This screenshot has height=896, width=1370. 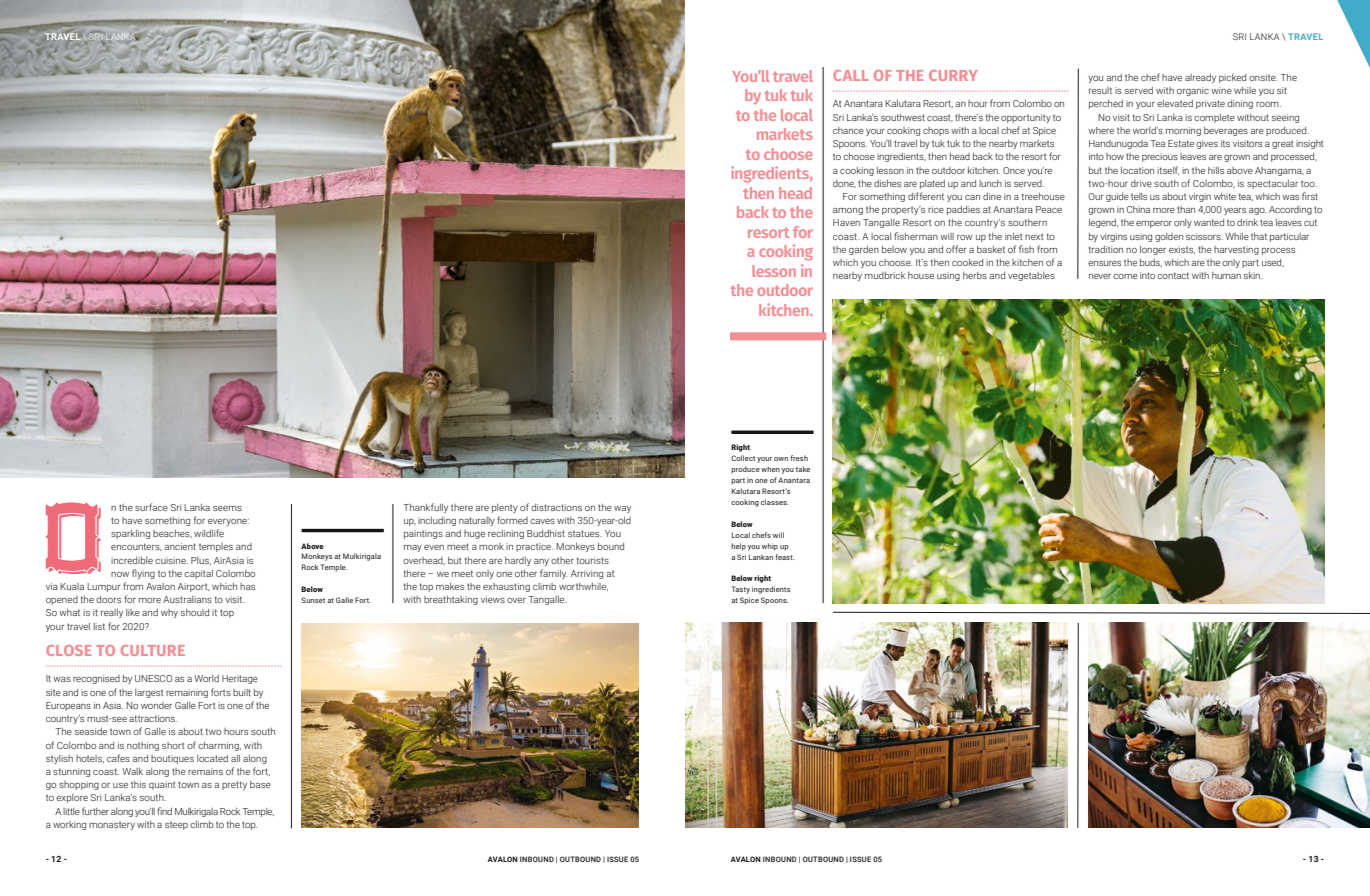 What do you see at coordinates (864, 250) in the screenshot?
I see `garden` at bounding box center [864, 250].
